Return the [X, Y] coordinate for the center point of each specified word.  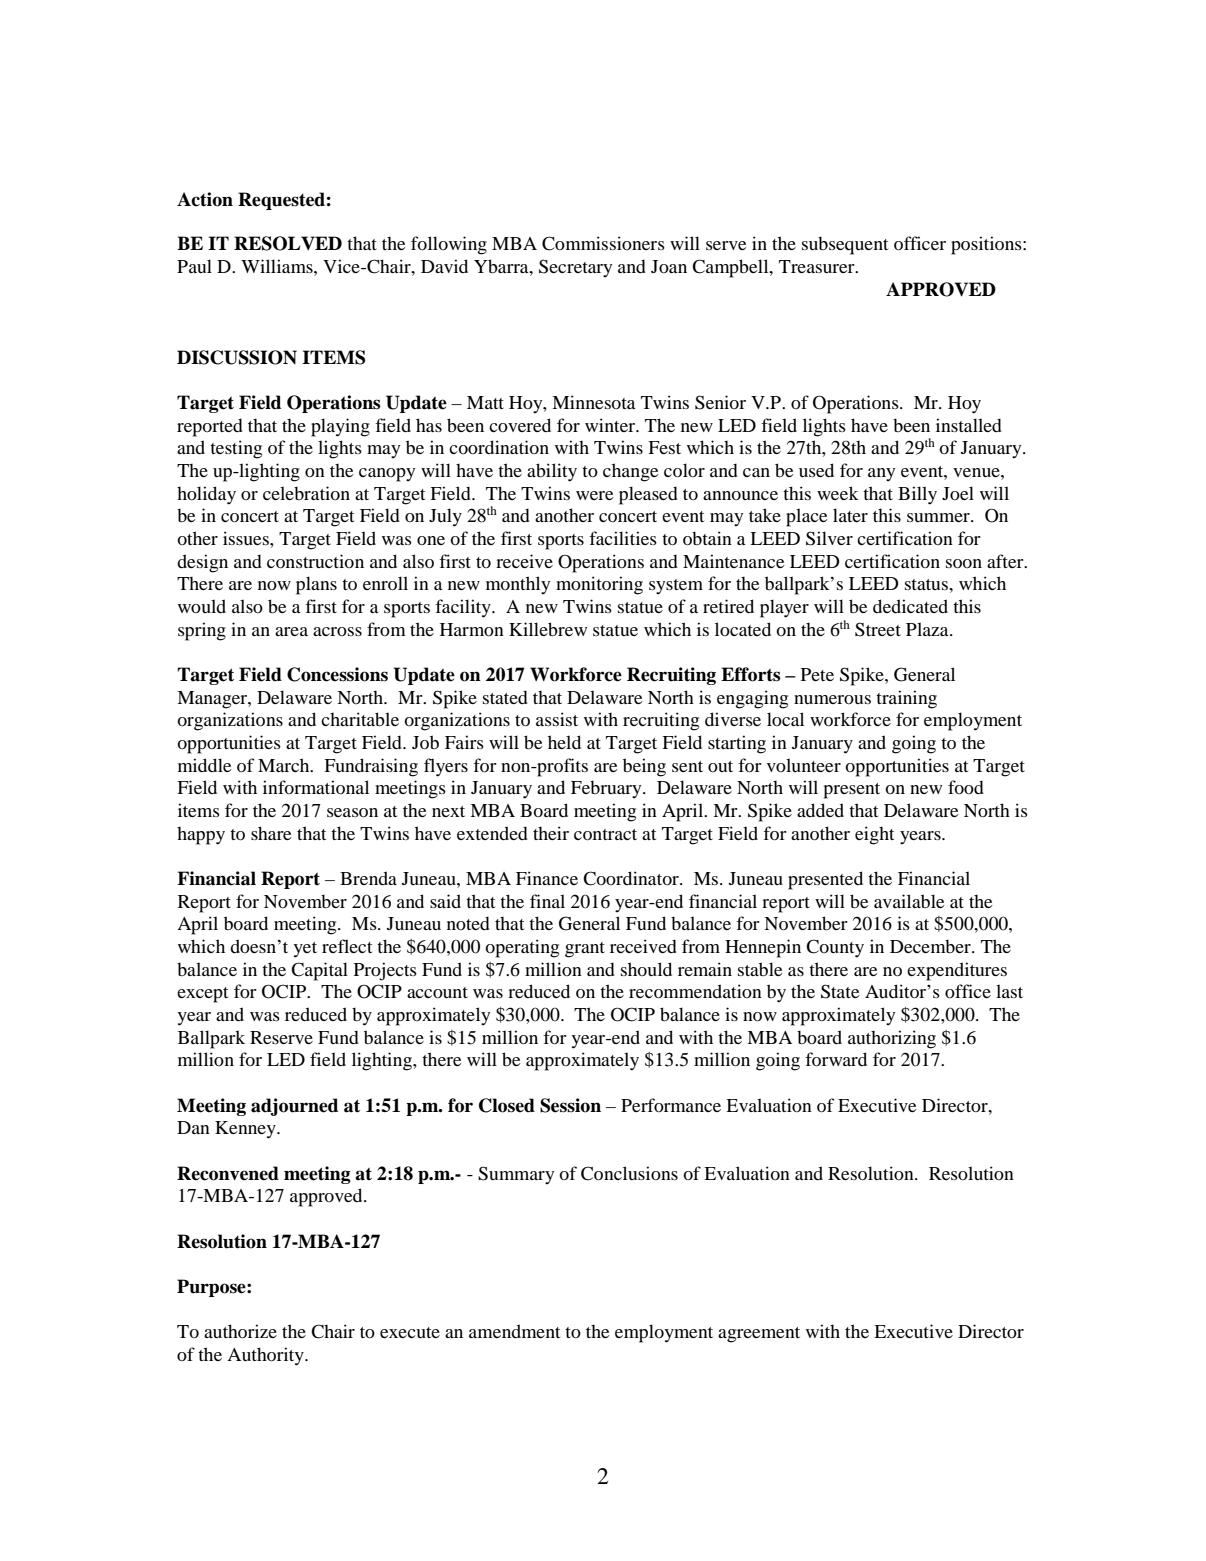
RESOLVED [288, 243]
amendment [514, 1331]
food [966, 787]
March [285, 765]
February [607, 789]
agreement [759, 1335]
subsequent [845, 245]
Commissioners [603, 243]
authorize [240, 1331]
